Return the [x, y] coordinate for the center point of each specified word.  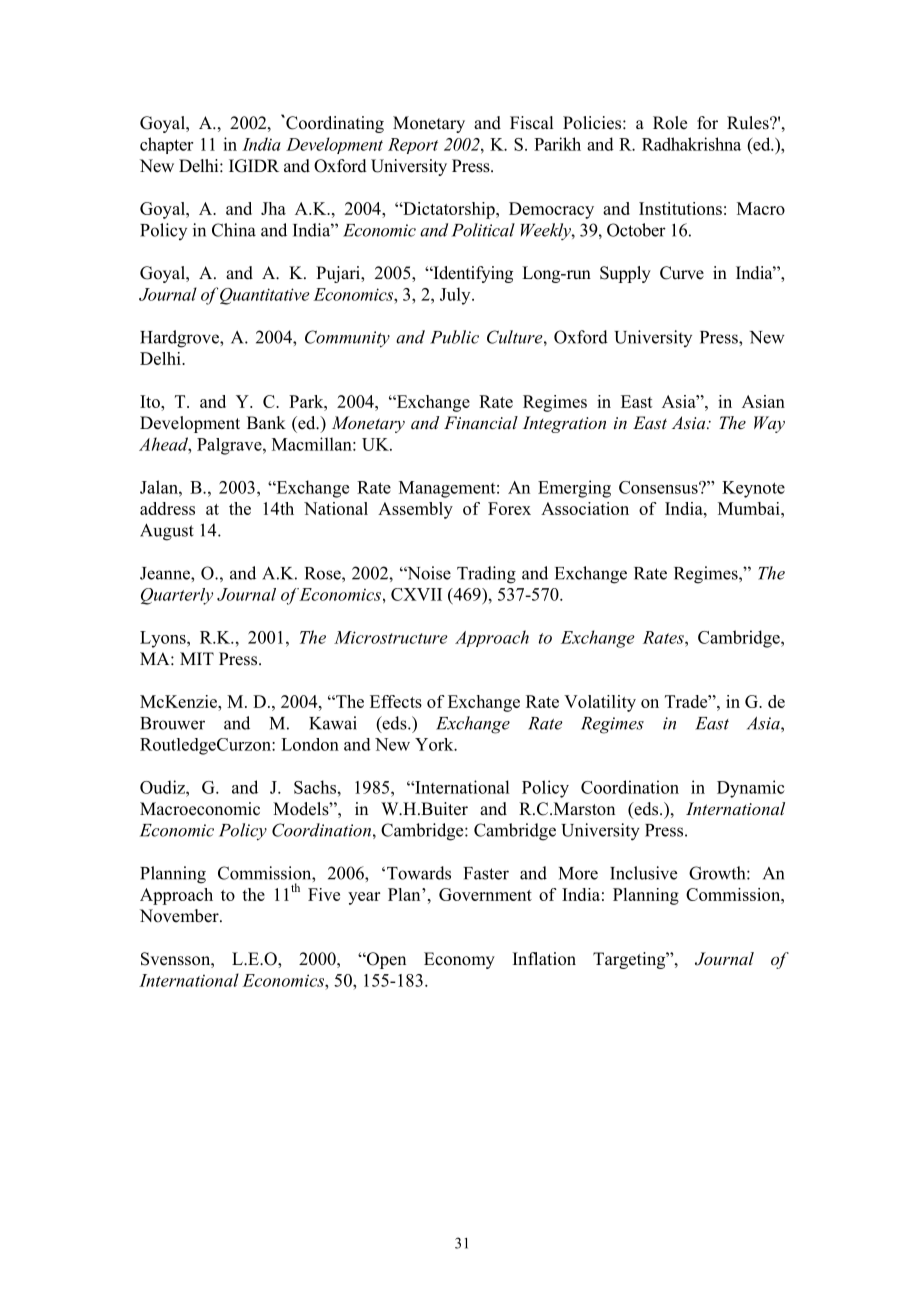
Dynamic [751, 789]
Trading [486, 575]
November [180, 916]
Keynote [753, 489]
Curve [682, 273]
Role [670, 123]
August [167, 532]
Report [413, 146]
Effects [396, 701]
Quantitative [265, 296]
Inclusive [643, 873]
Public [454, 337]
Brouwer [172, 723]
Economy [459, 960]
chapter [166, 145]
